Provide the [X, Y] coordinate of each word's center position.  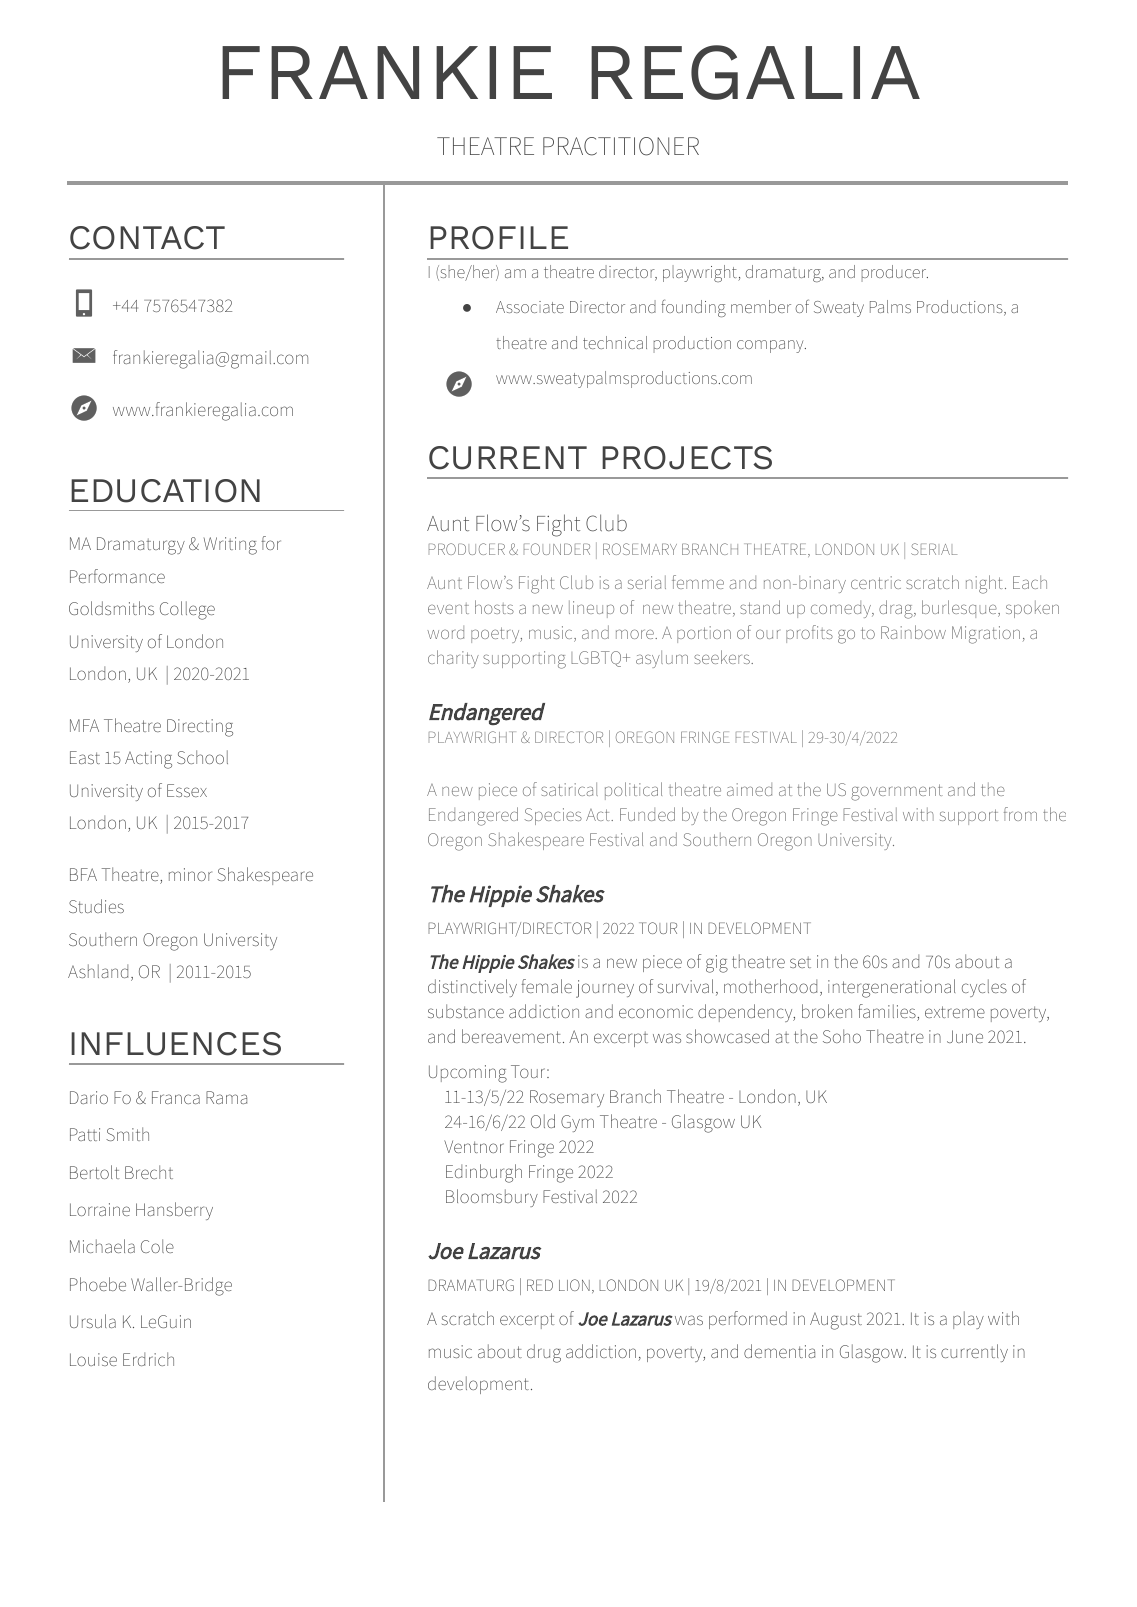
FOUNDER [557, 549]
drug [544, 1353]
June [965, 1036]
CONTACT [147, 238]
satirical [569, 789]
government [897, 792]
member [761, 306]
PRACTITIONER [621, 146]
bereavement [511, 1036]
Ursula [93, 1321]
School [202, 757]
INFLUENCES [176, 1044]
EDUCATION [165, 491]
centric [876, 582]
